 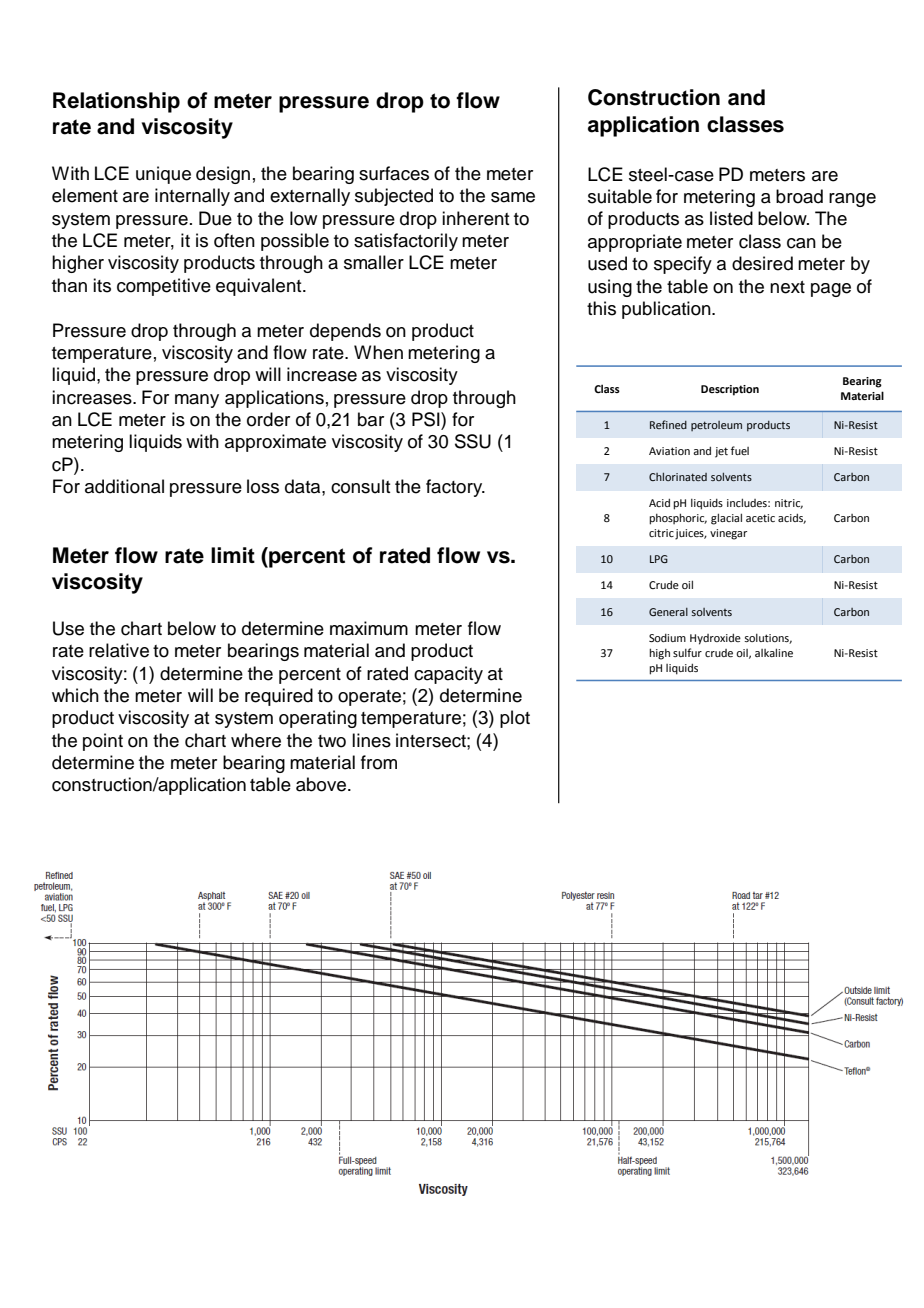 What do you see at coordinates (455, 488) in the screenshot?
I see `factory` at bounding box center [455, 488].
